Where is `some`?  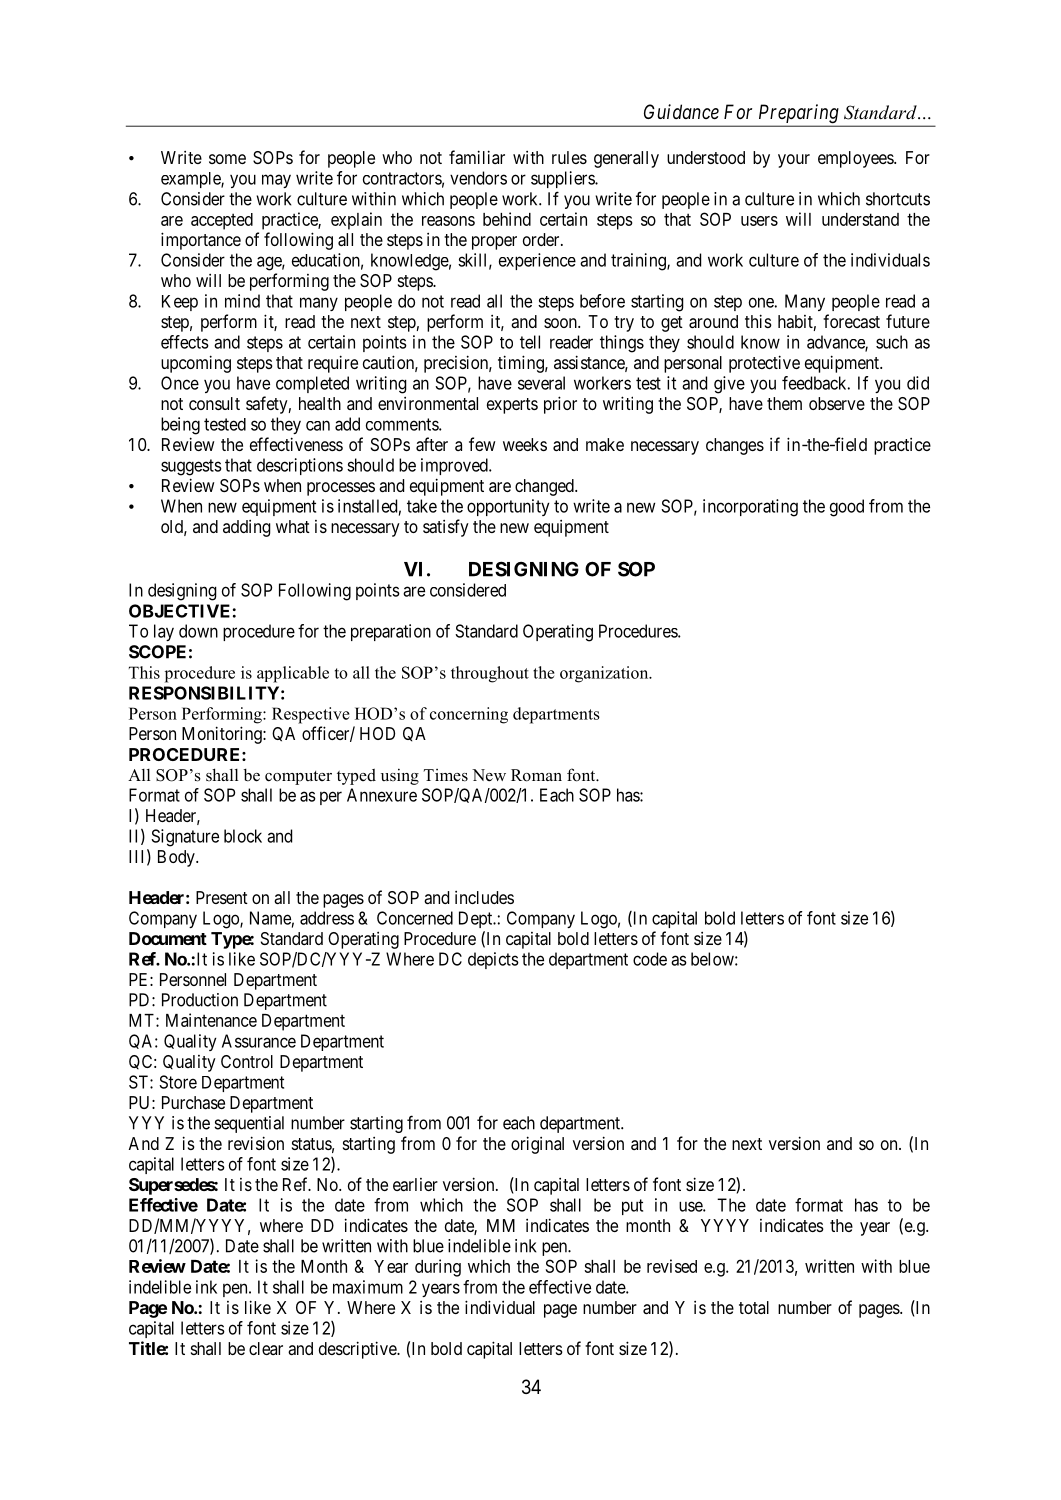
some is located at coordinates (227, 159).
